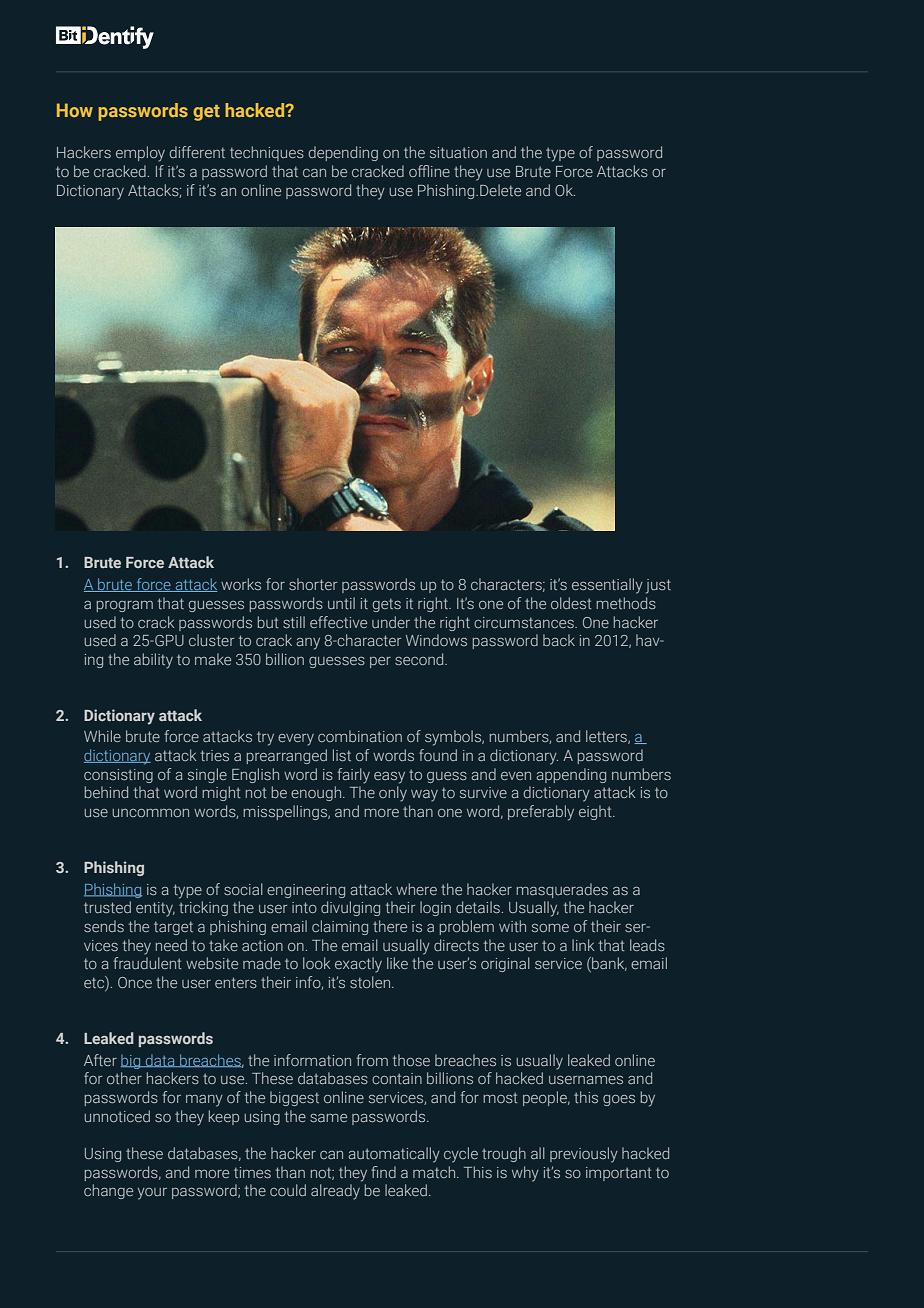  What do you see at coordinates (140, 154) in the page?
I see `employ` at bounding box center [140, 154].
